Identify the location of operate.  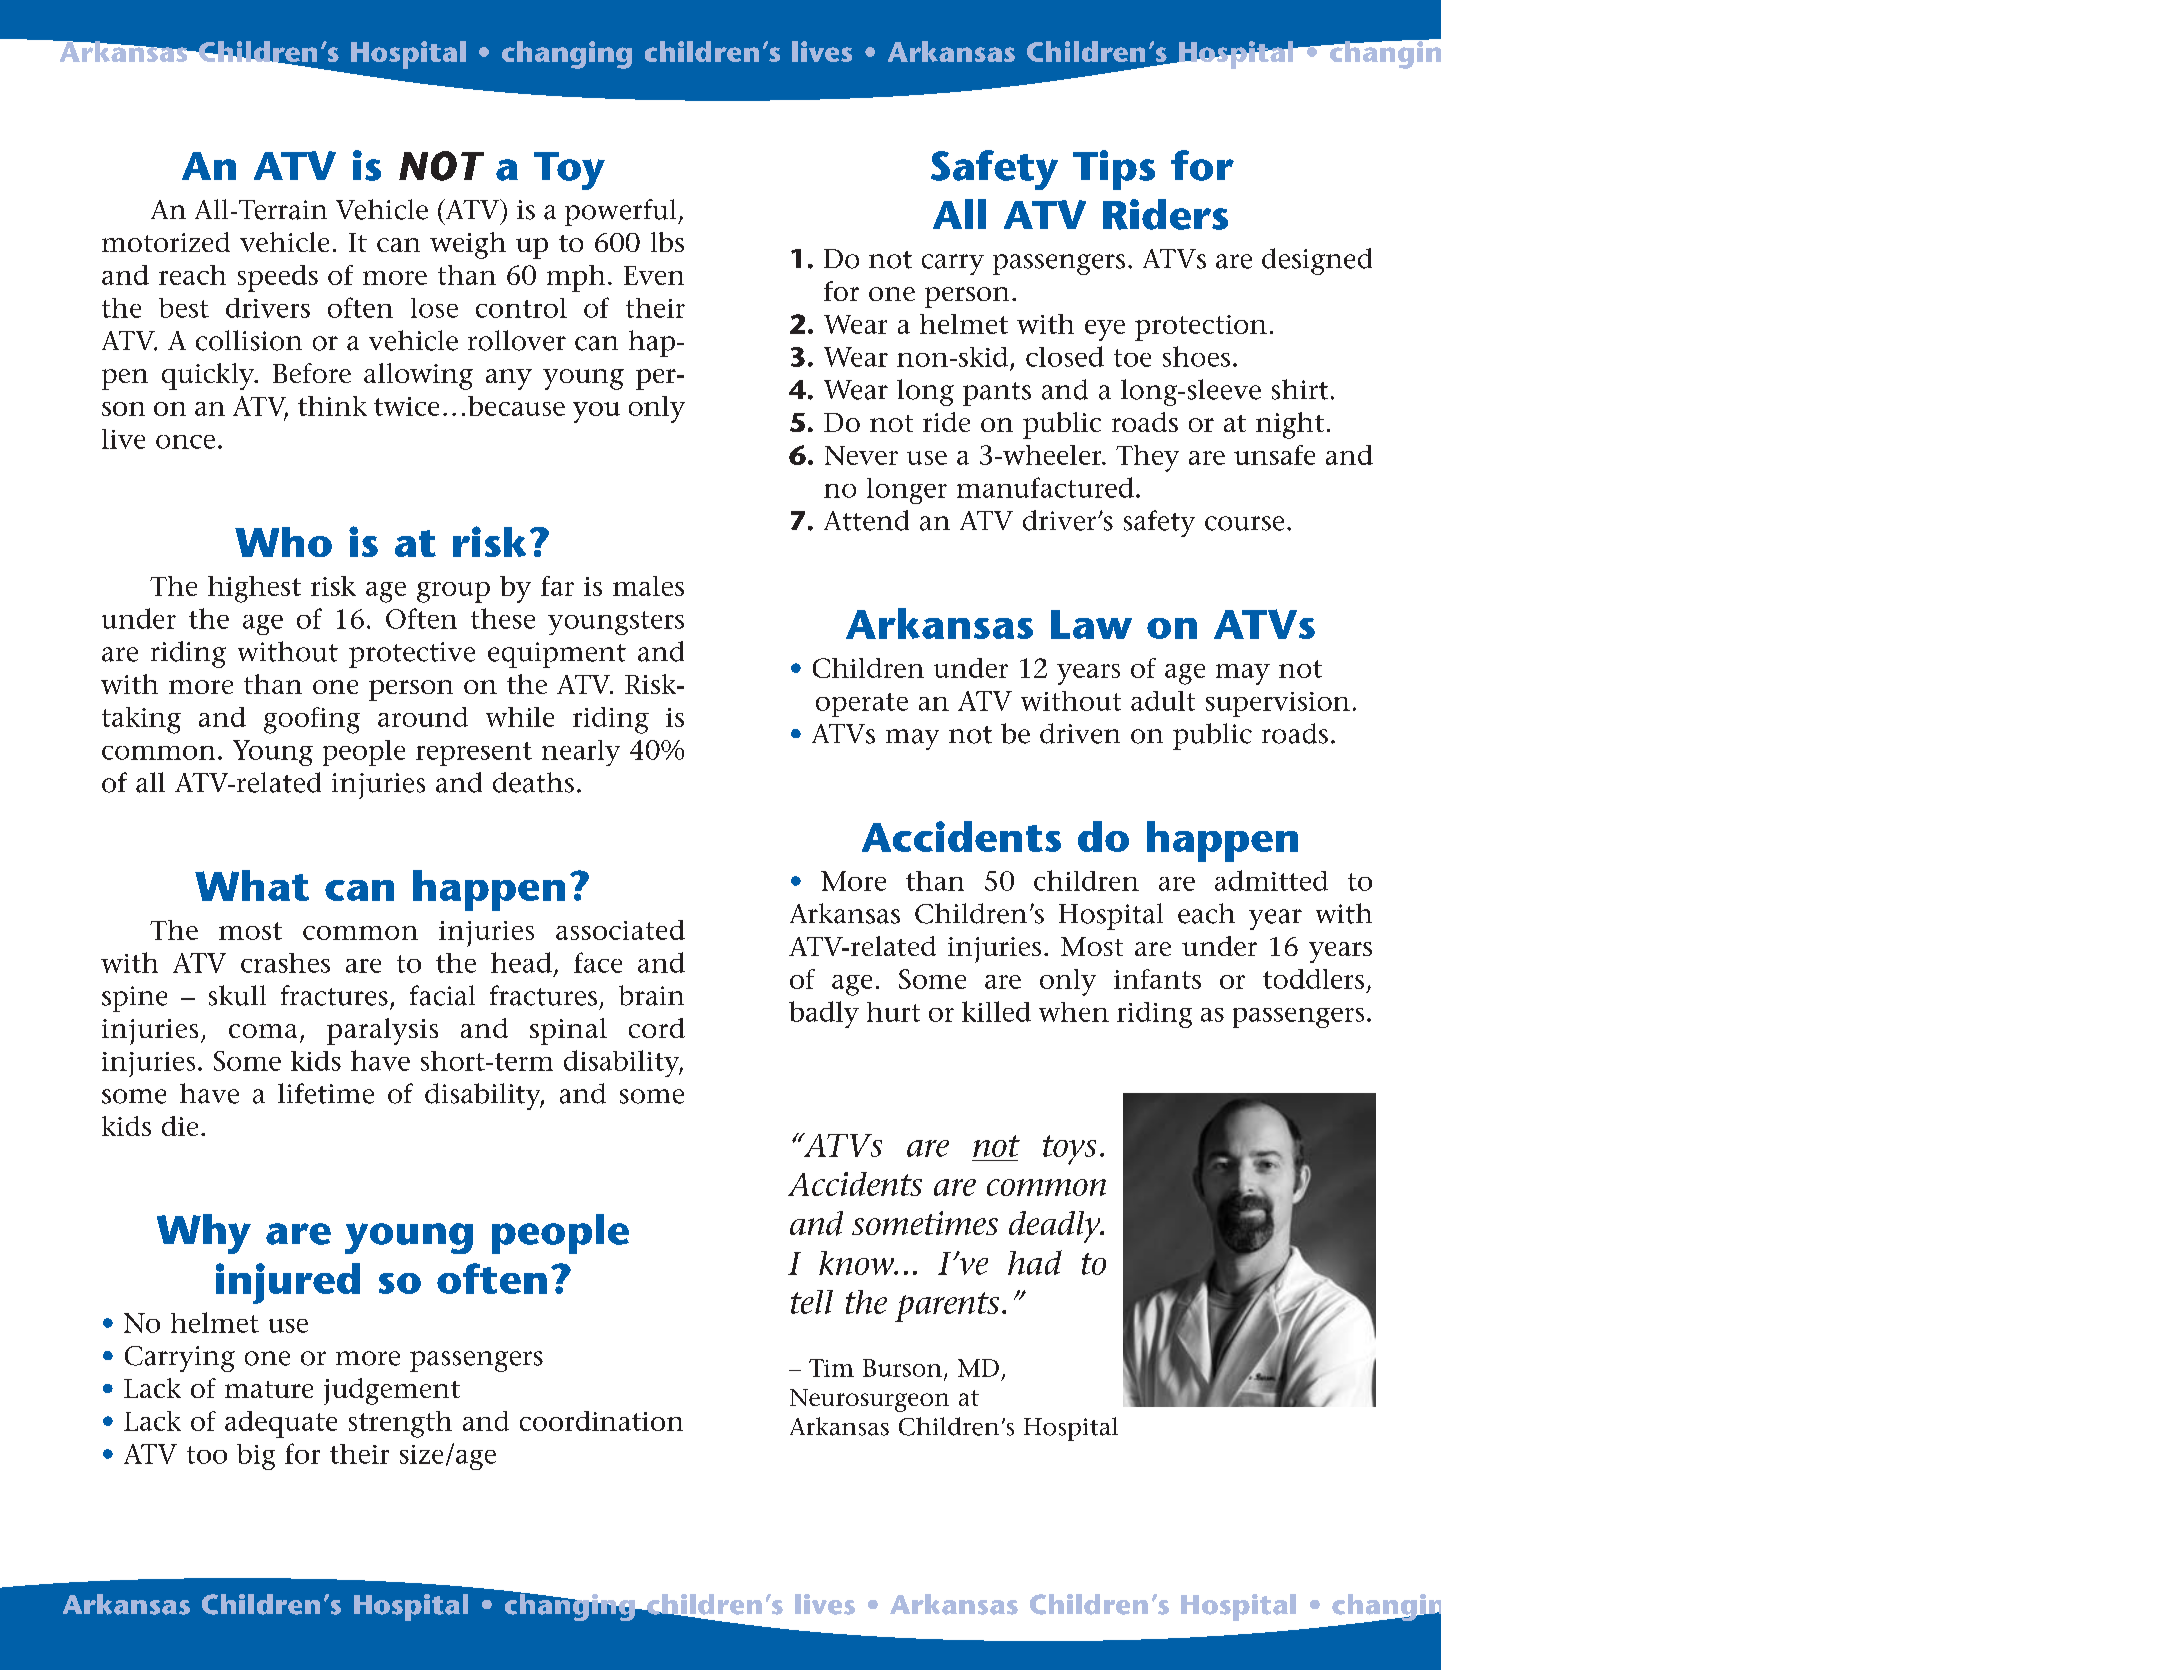
(862, 705).
